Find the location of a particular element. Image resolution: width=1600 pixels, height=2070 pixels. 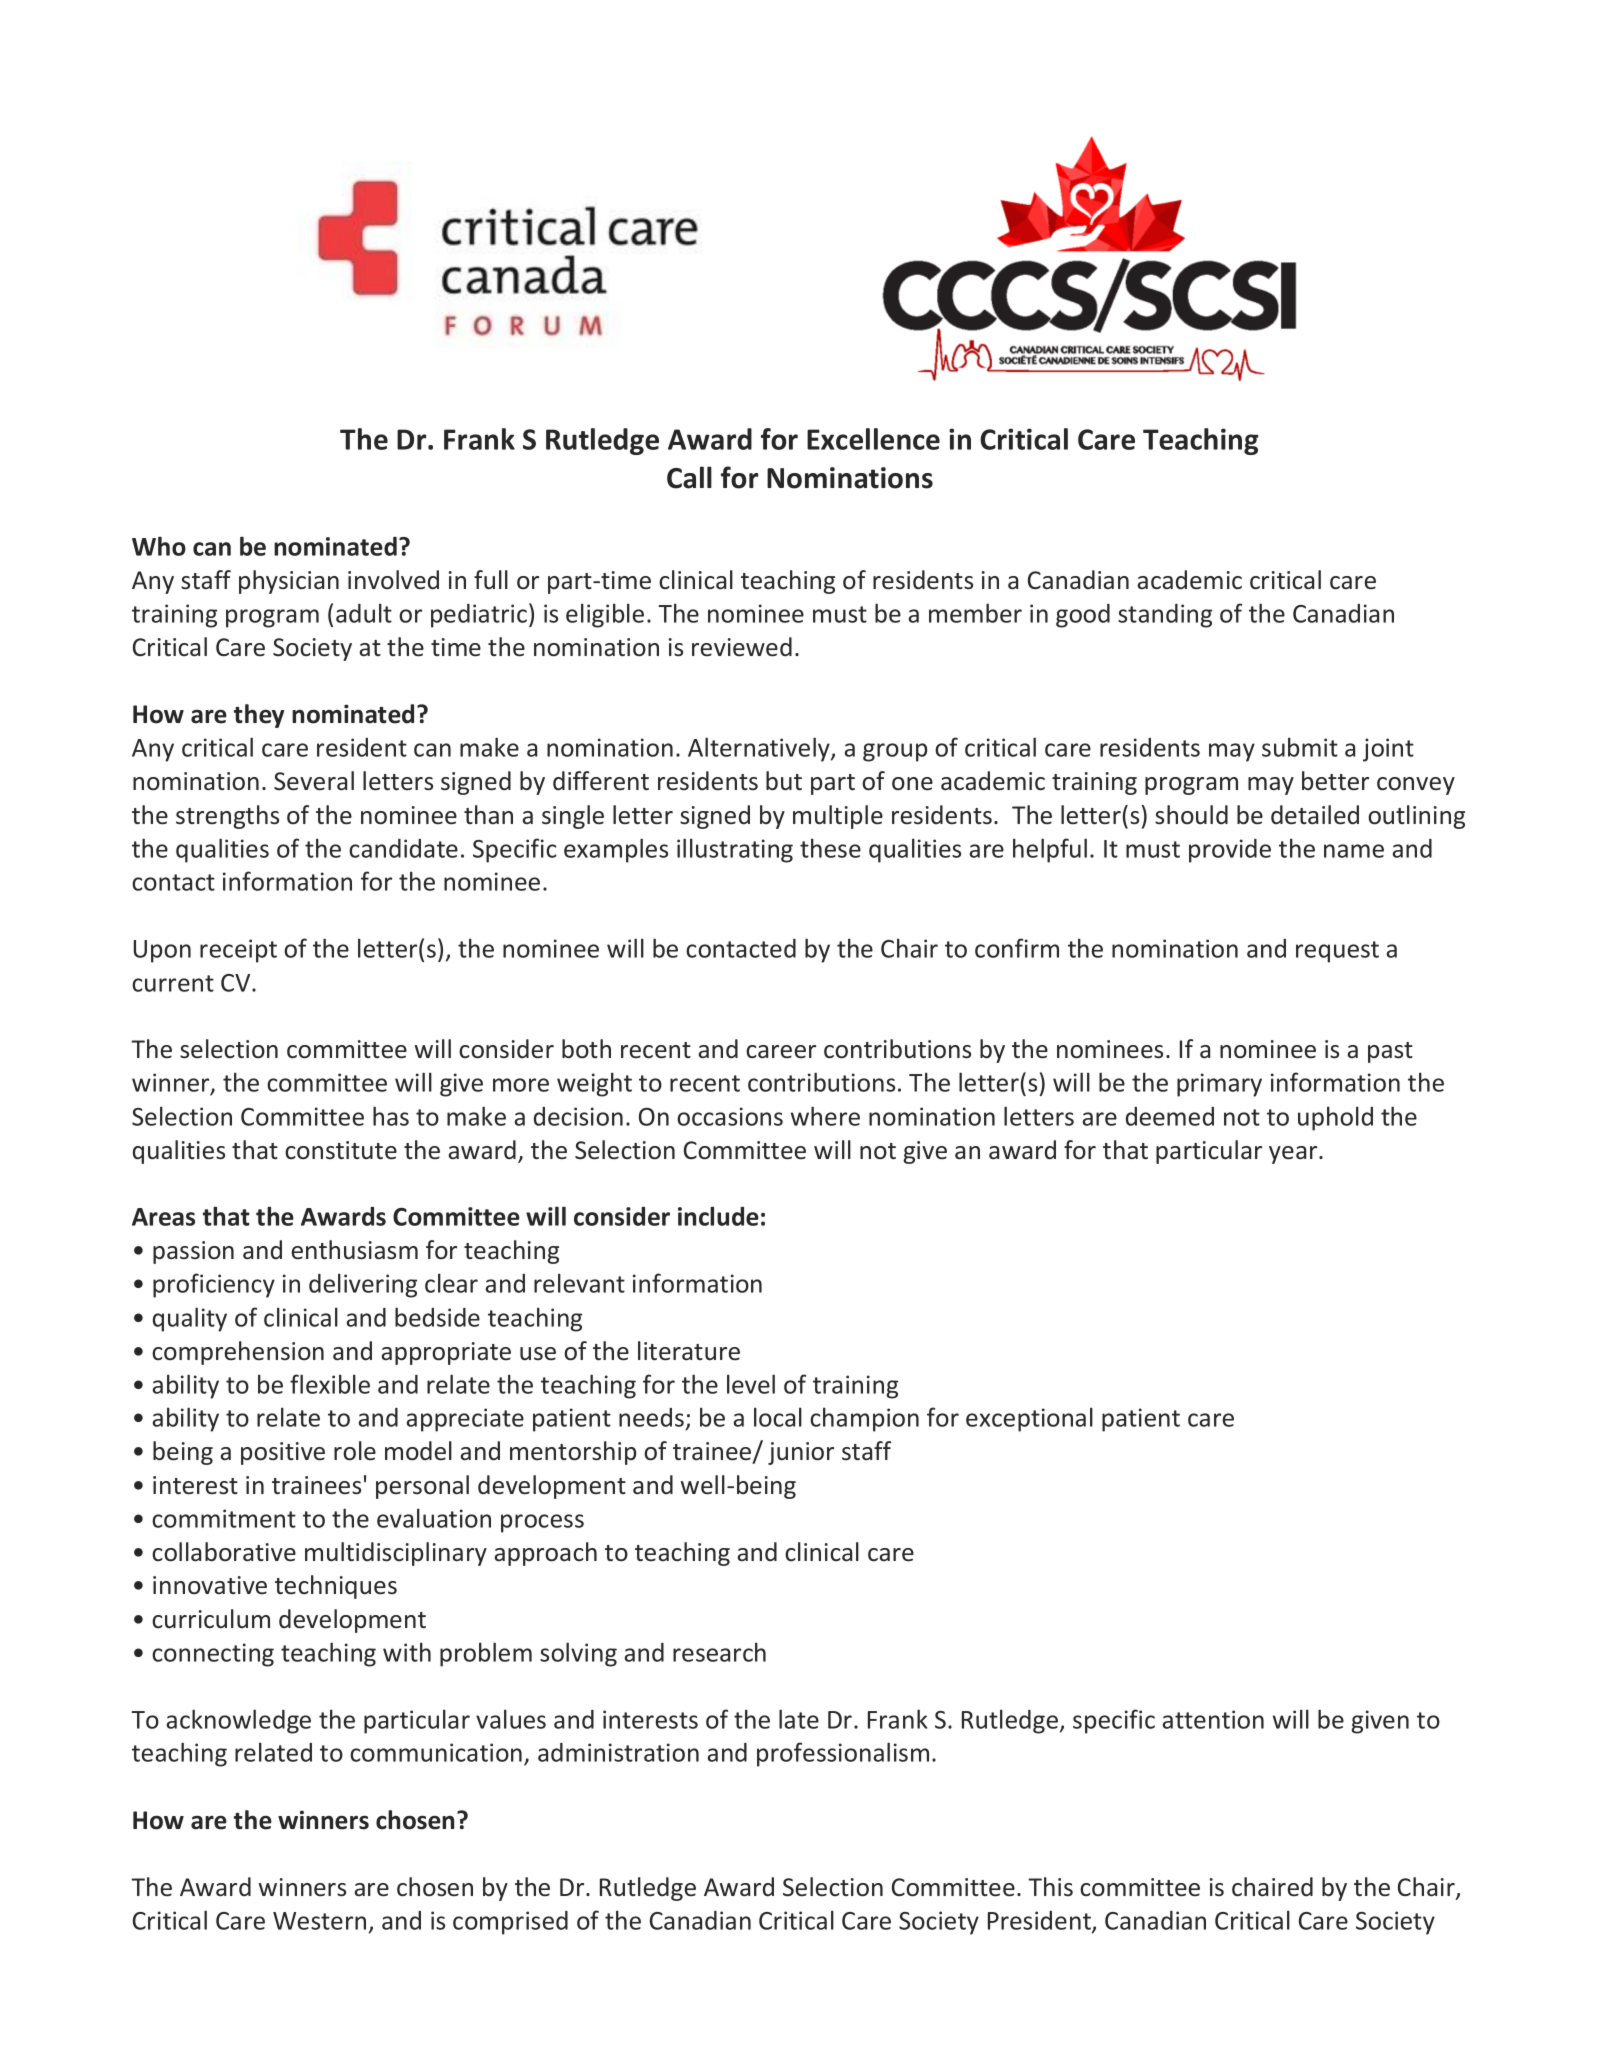

include is located at coordinates (718, 1216).
